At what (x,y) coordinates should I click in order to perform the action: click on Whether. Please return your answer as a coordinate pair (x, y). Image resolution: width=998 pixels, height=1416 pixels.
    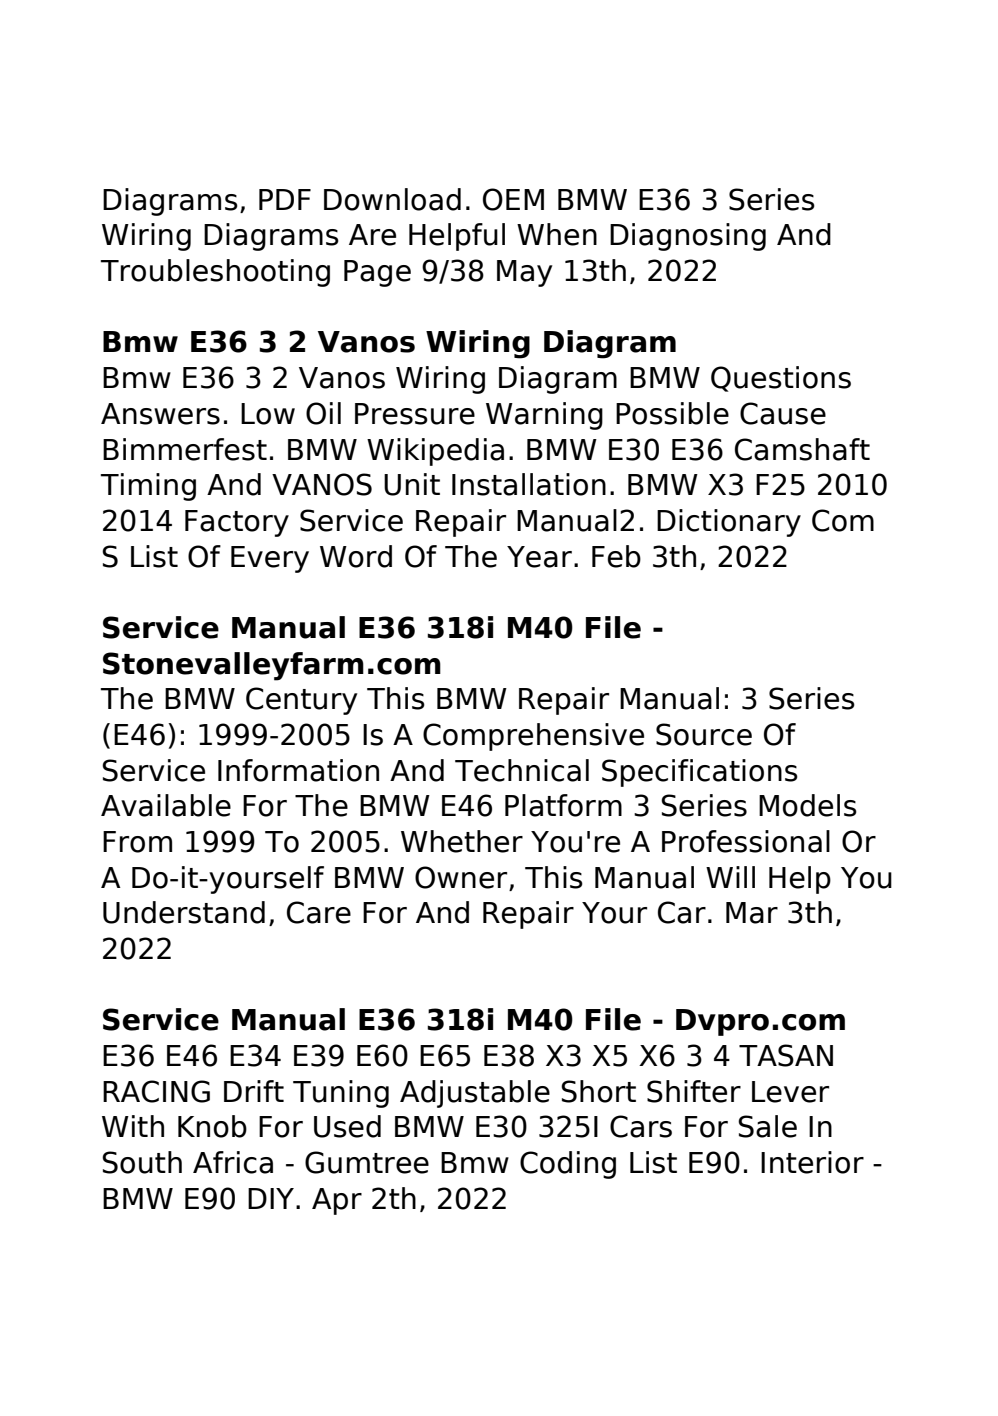
    Looking at the image, I should click on (462, 841).
